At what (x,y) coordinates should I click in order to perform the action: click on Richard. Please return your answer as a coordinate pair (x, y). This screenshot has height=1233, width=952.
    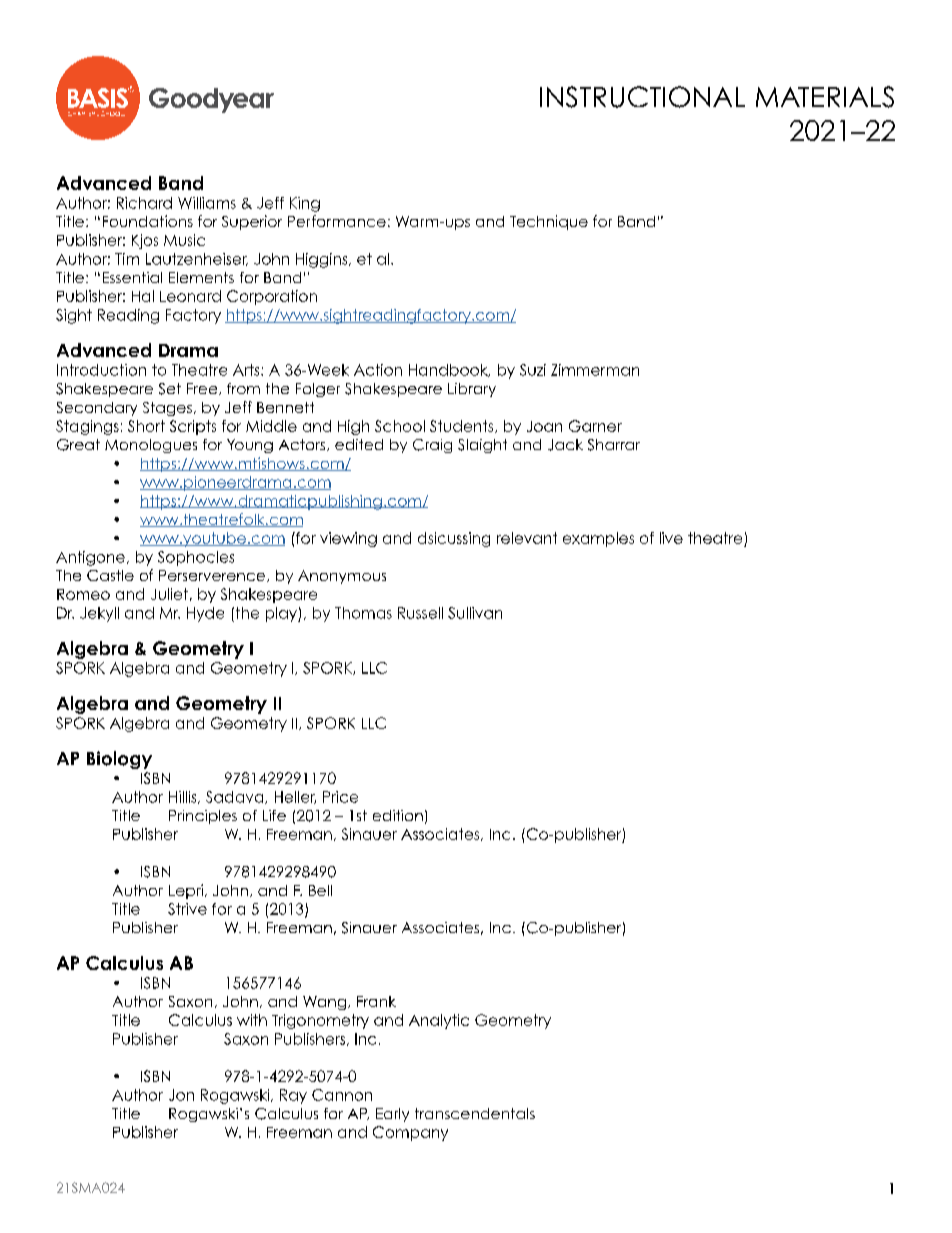
    Looking at the image, I should click on (144, 203).
